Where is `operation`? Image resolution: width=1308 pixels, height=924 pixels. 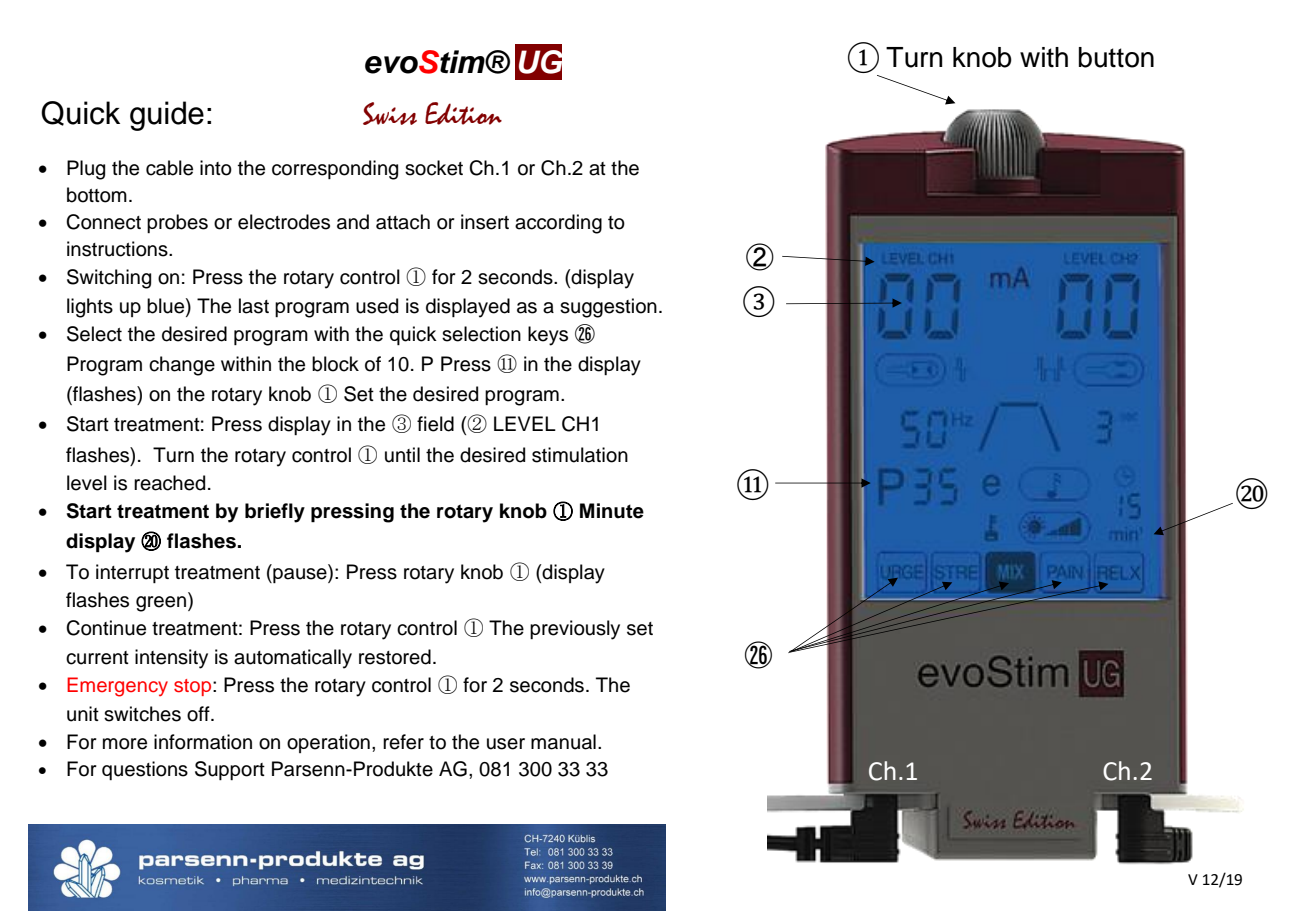 operation is located at coordinates (328, 743).
